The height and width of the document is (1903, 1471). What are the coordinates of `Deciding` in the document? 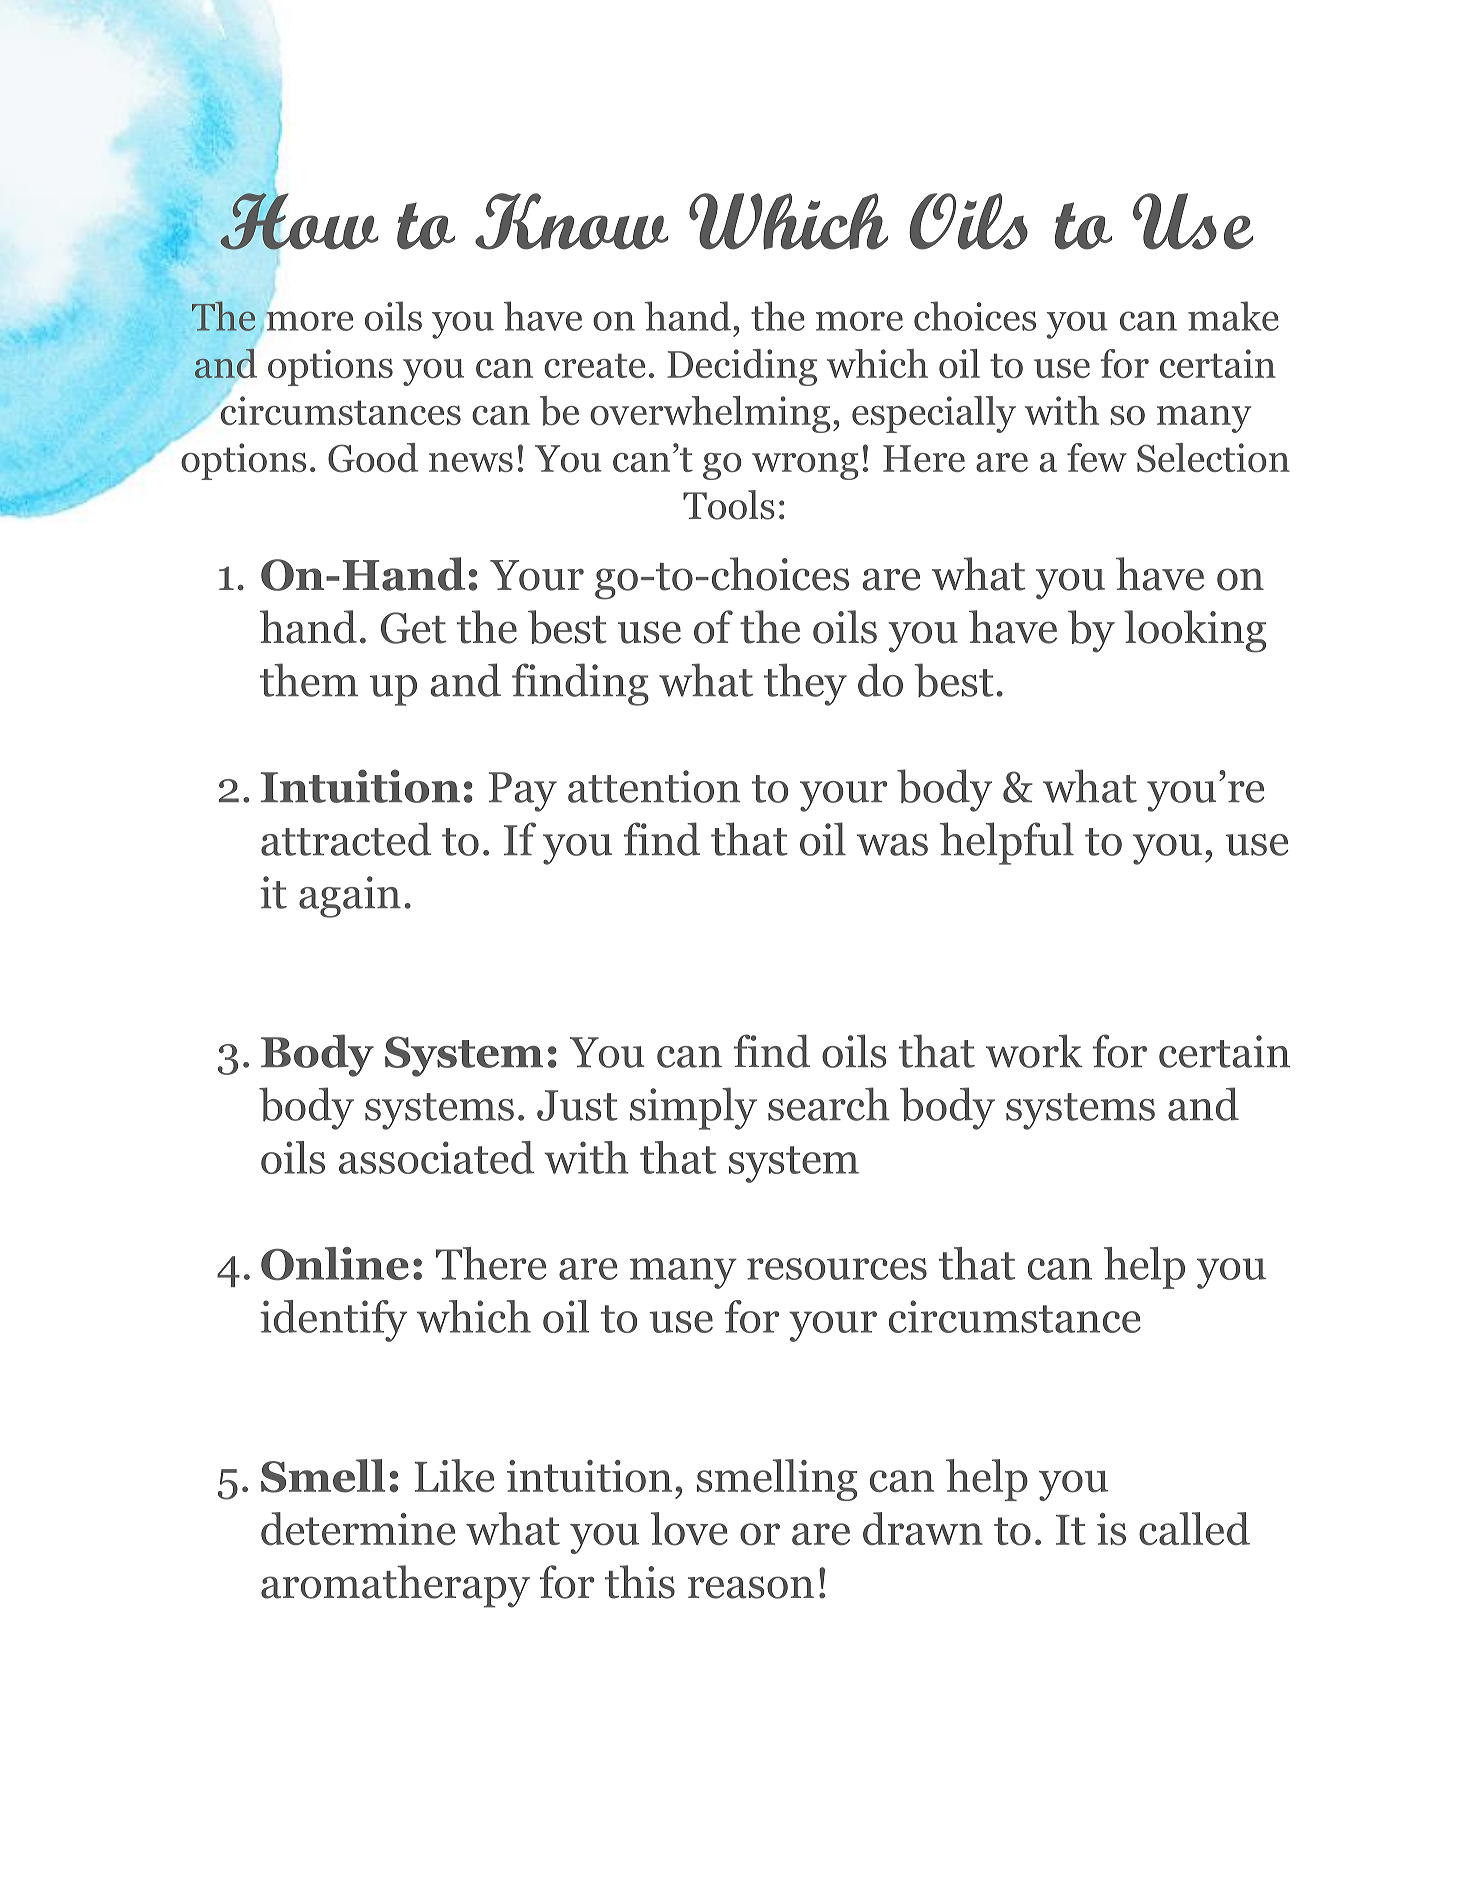 It's located at (742, 367).
